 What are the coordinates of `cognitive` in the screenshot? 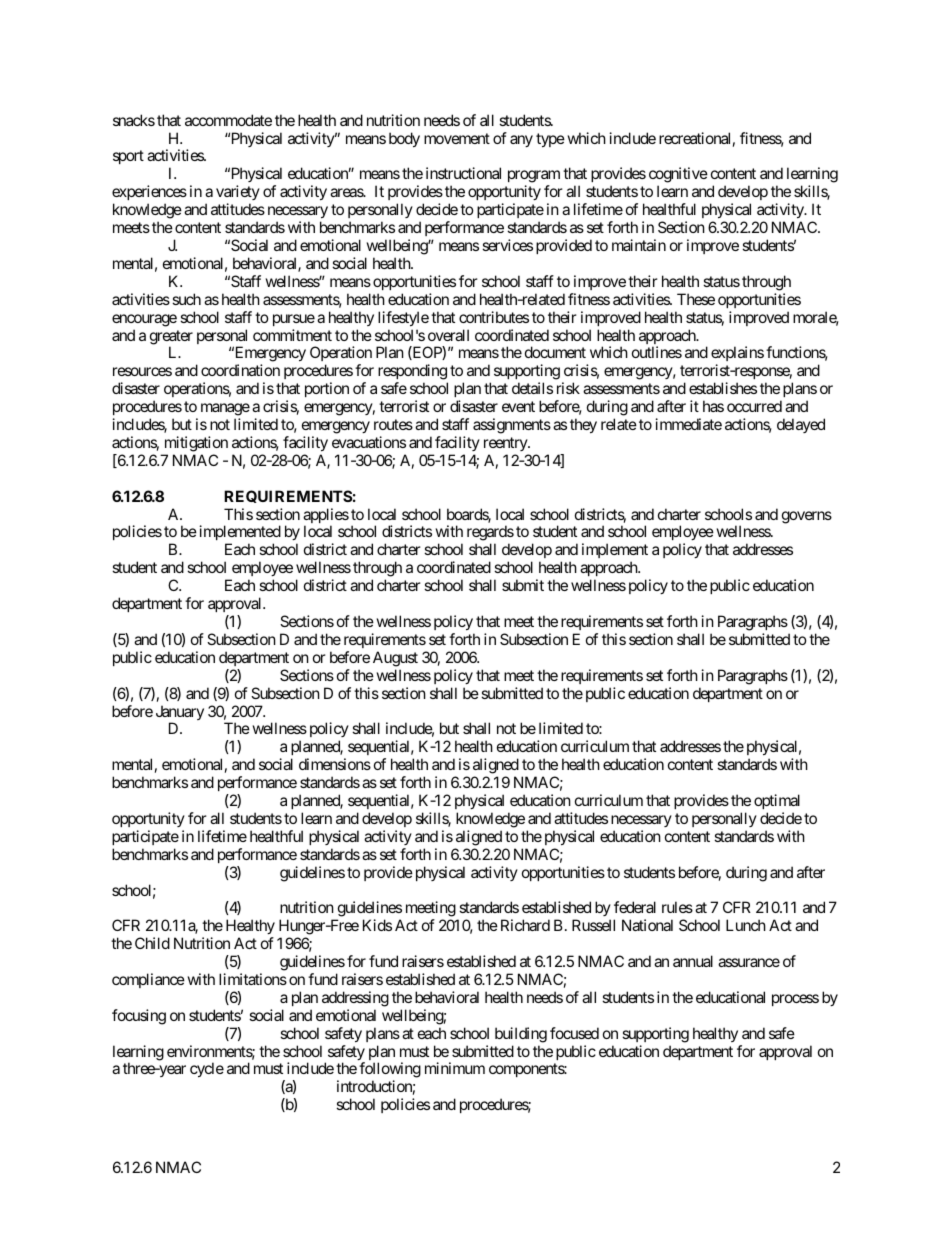 It's located at (678, 176).
